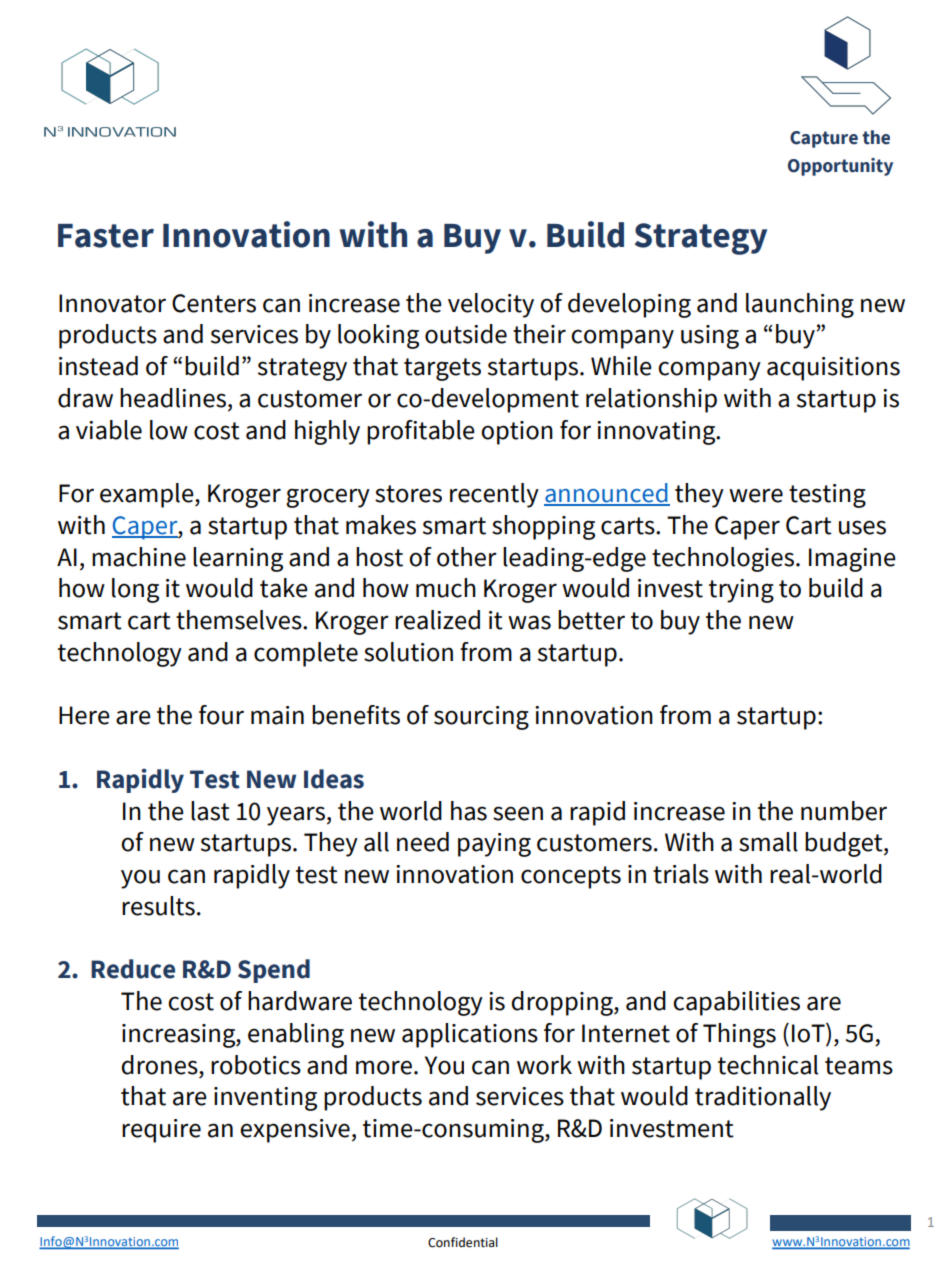 This document has height=1270, width=952. Describe the element at coordinates (756, 495) in the document. I see `were` at that location.
